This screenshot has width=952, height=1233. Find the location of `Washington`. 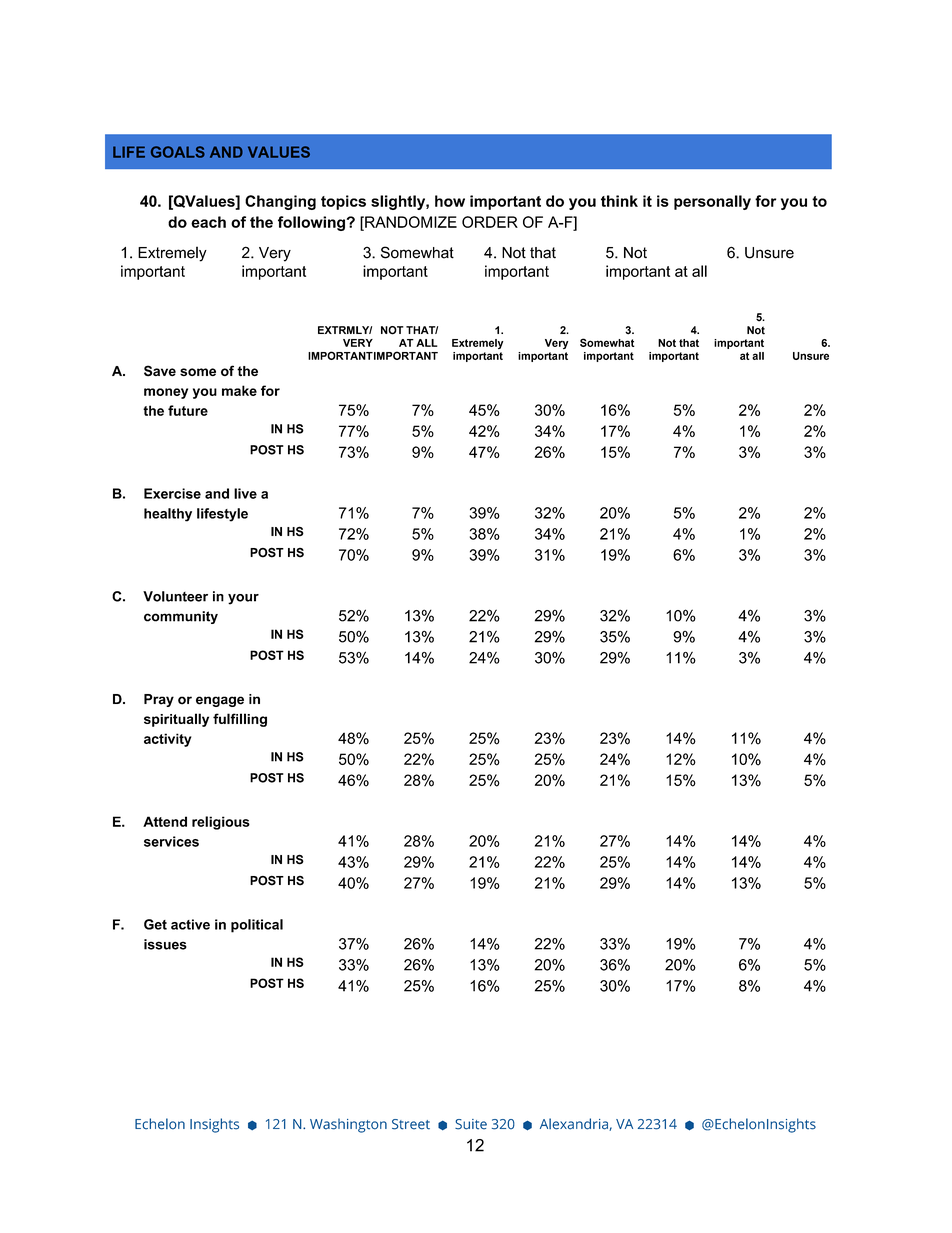

Washington is located at coordinates (348, 1125).
